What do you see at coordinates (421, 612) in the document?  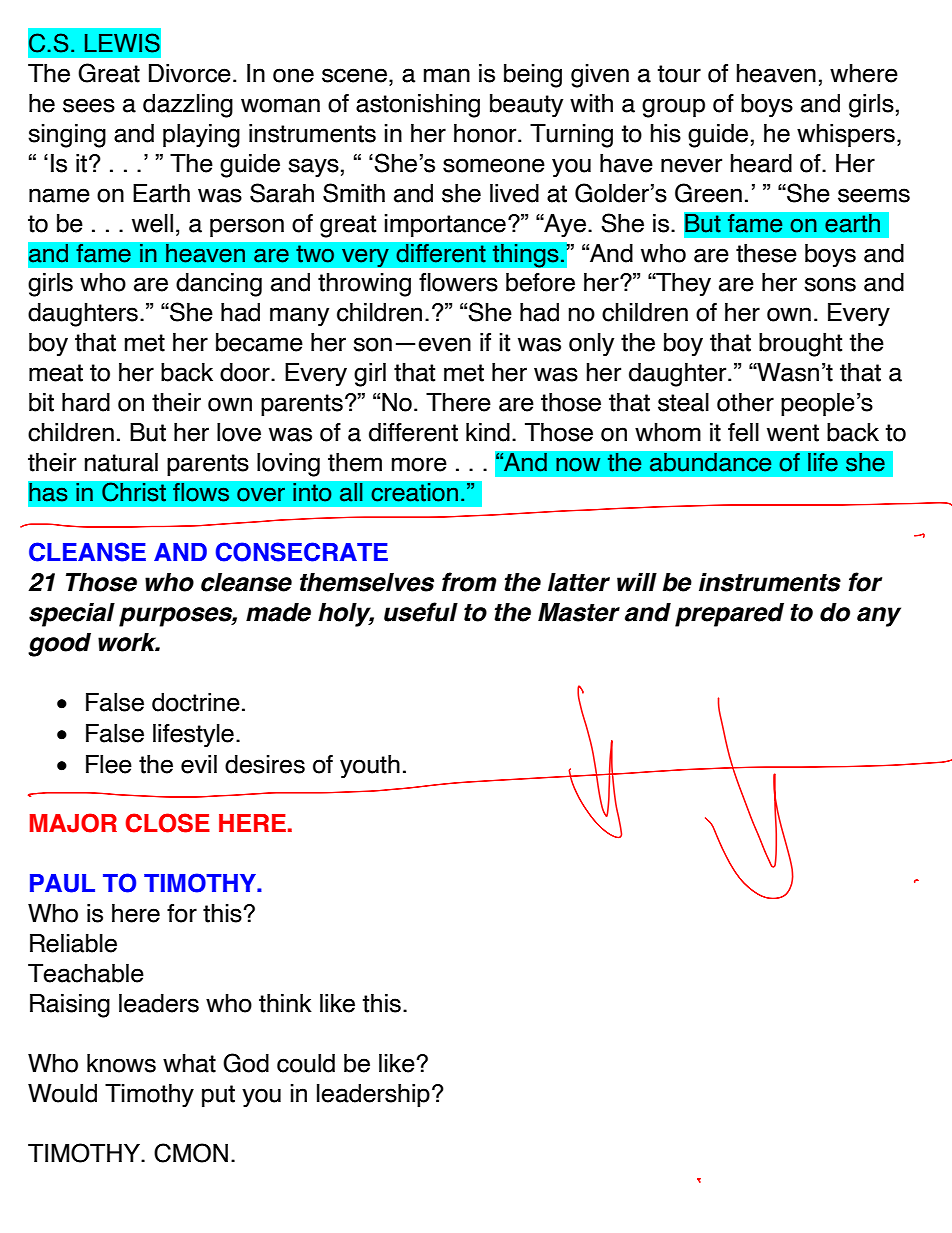 I see `useful` at bounding box center [421, 612].
